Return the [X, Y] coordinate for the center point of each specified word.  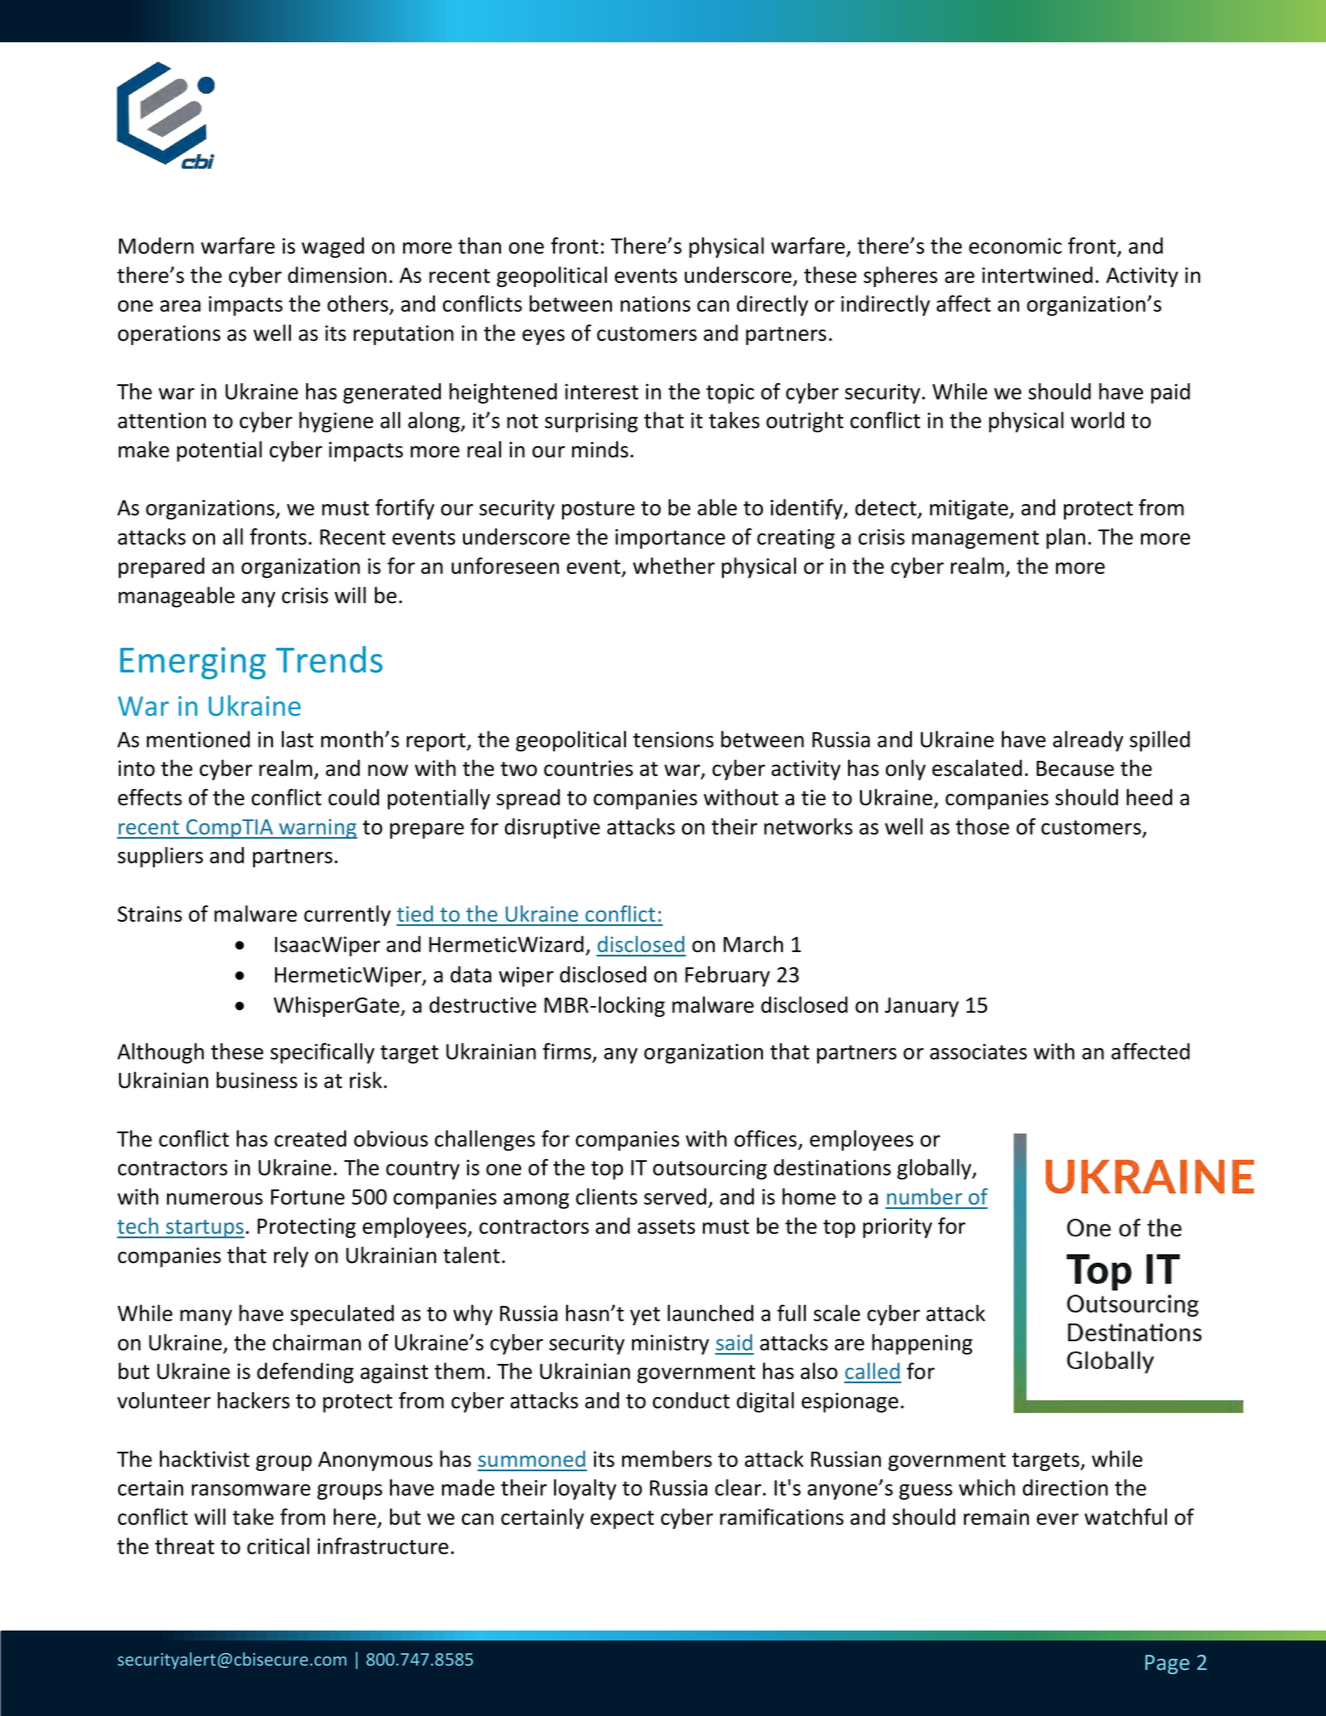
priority [897, 1228]
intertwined [1037, 274]
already [1088, 741]
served [675, 1196]
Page [1167, 1664]
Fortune [308, 1197]
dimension [337, 274]
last [298, 739]
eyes [543, 337]
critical [278, 1546]
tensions [673, 739]
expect [622, 1519]
